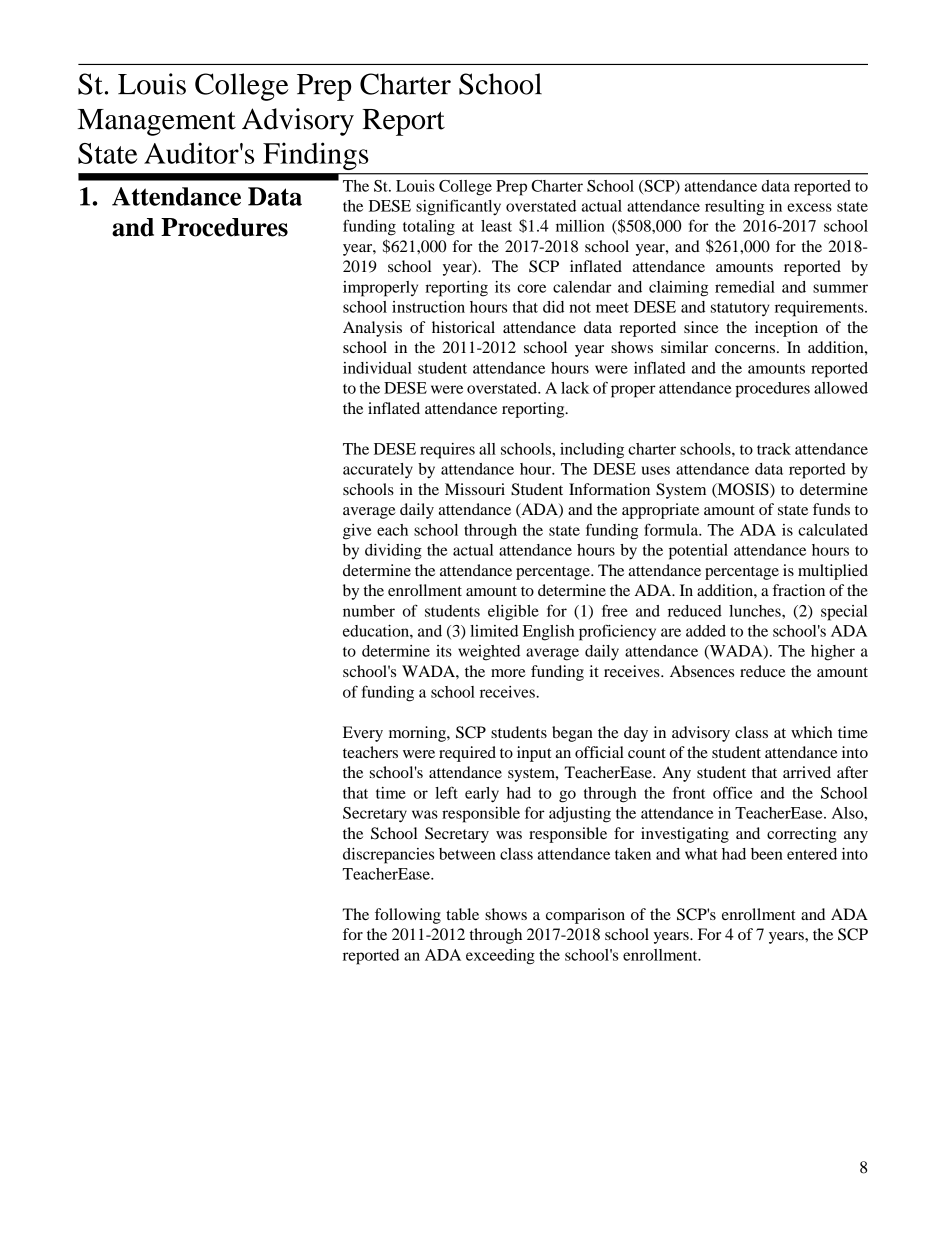 The height and width of the page is (1233, 952). Describe the element at coordinates (580, 226) in the page. I see `million` at that location.
